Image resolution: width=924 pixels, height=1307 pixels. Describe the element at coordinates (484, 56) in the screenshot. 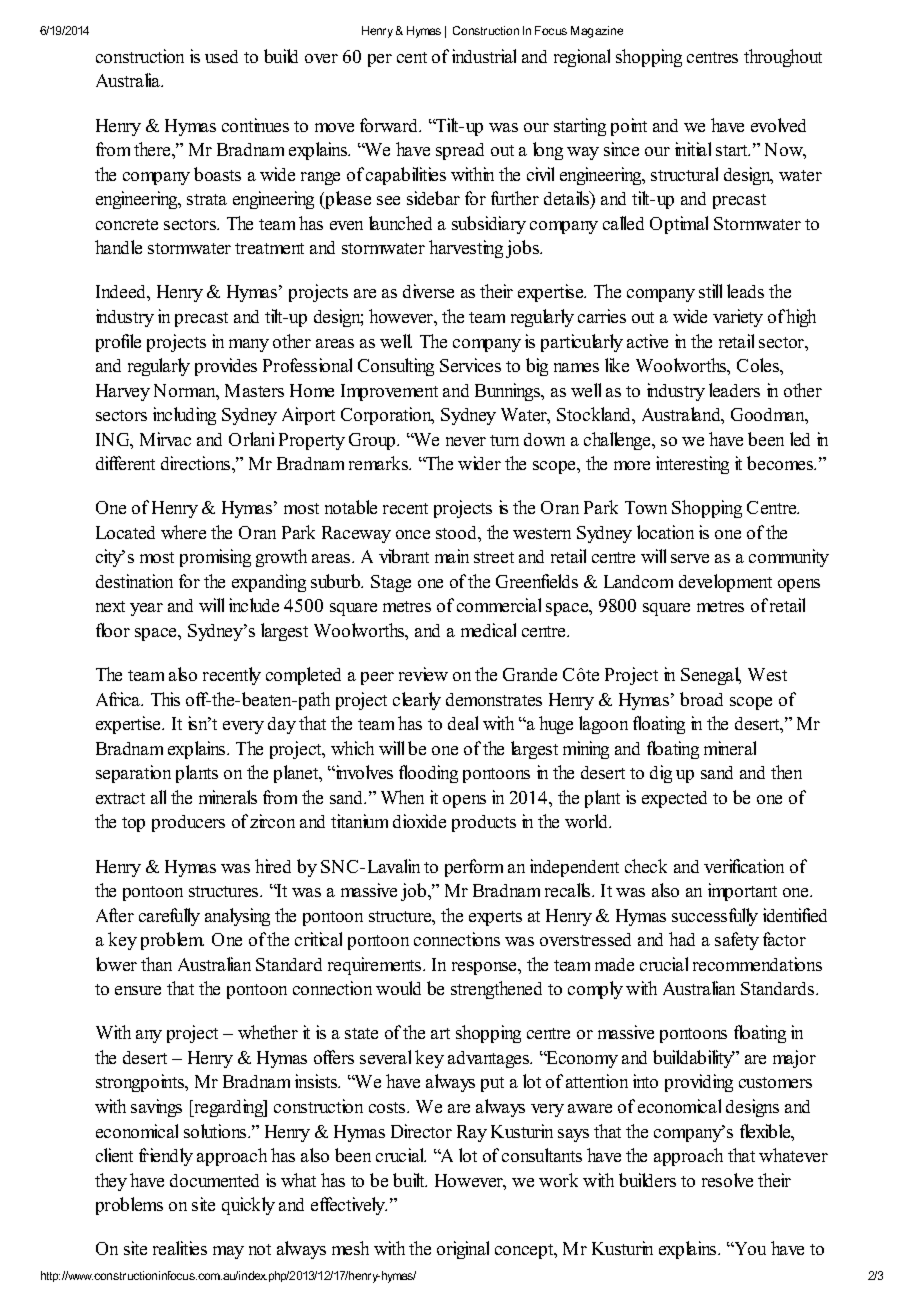

I see `industrial` at that location.
